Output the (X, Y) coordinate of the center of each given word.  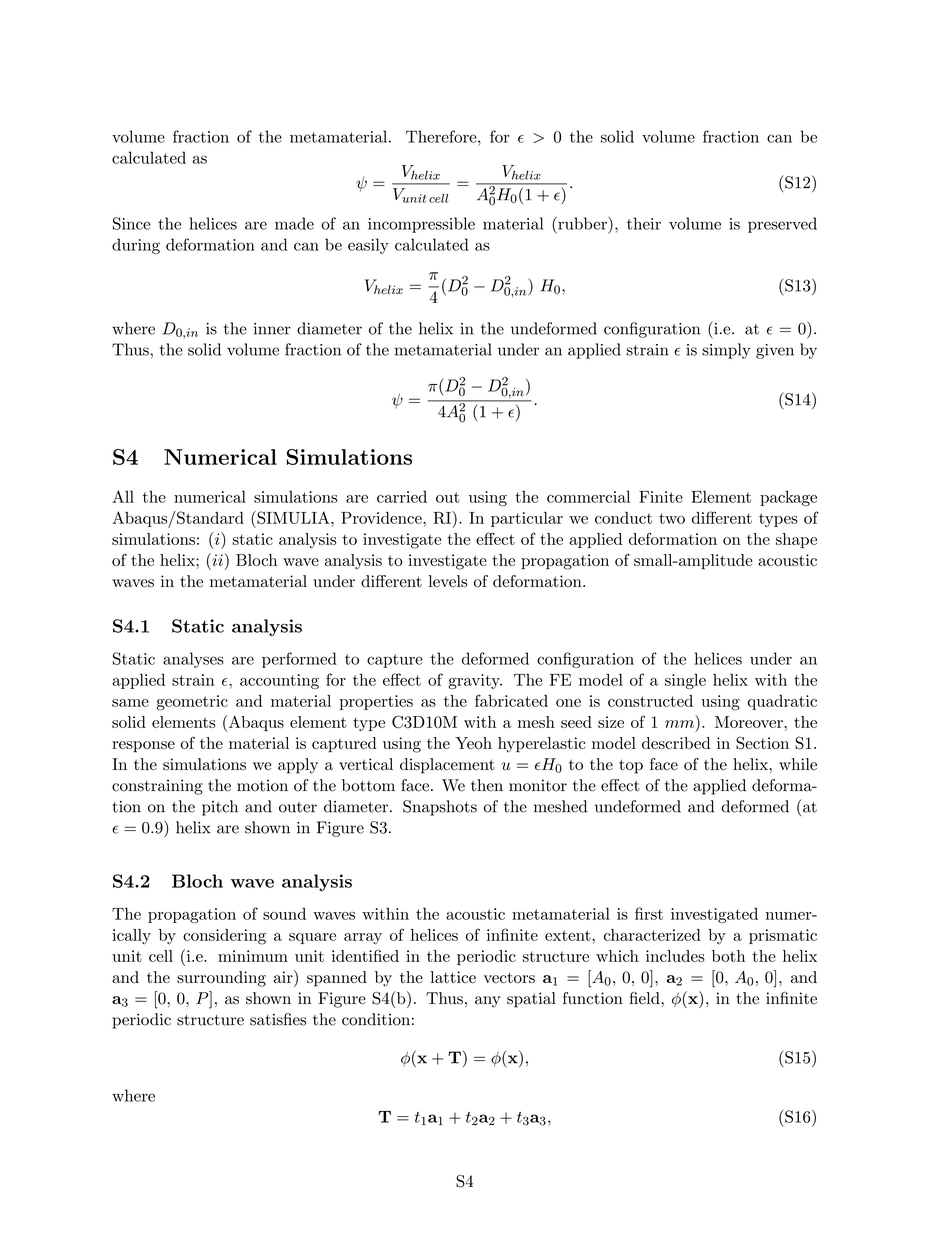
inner (272, 329)
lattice (453, 977)
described (676, 743)
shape (796, 540)
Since (131, 223)
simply (726, 351)
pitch (220, 808)
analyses (193, 660)
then (487, 785)
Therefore (441, 136)
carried (402, 496)
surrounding (221, 979)
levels (448, 581)
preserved (782, 225)
